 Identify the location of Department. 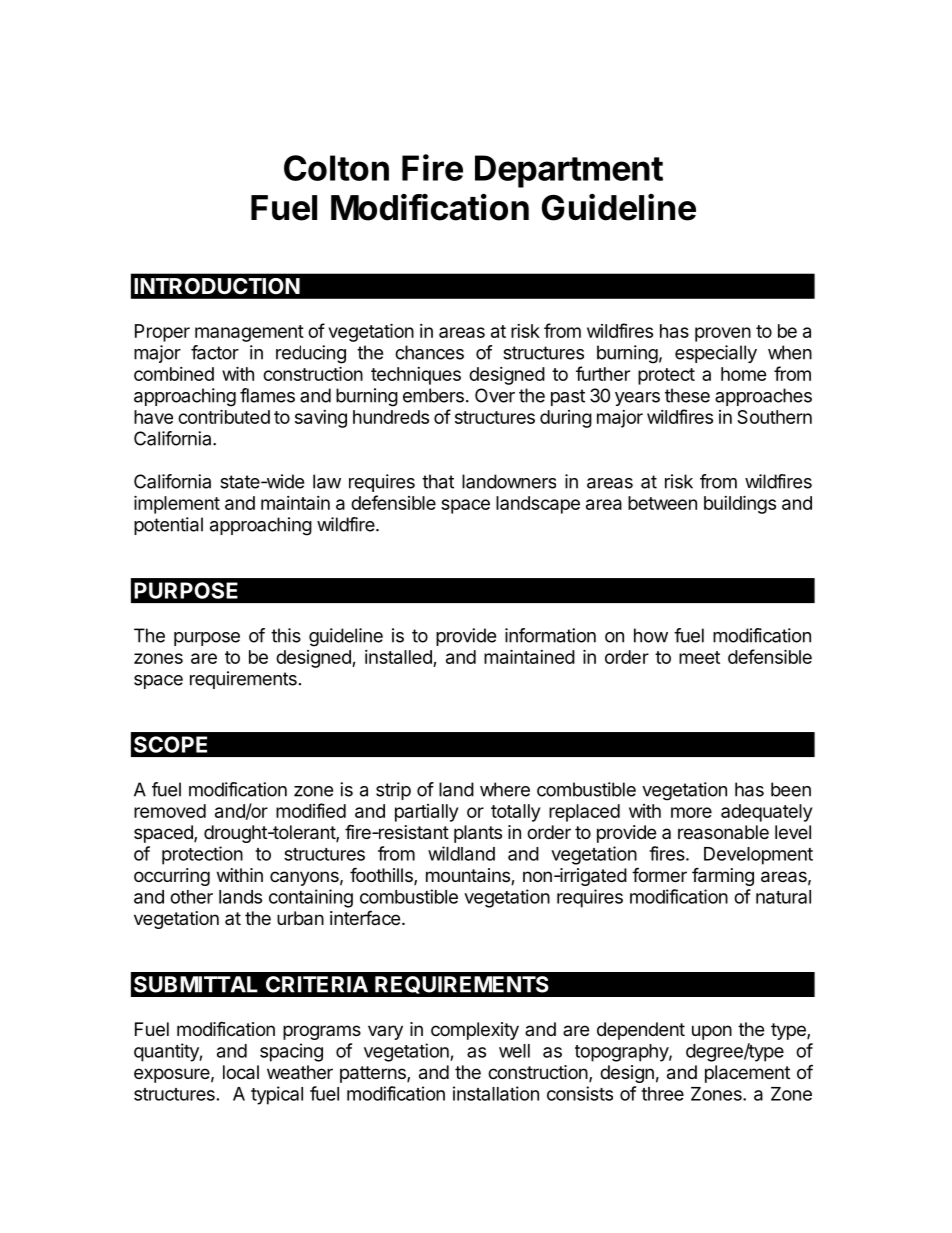
(569, 171).
